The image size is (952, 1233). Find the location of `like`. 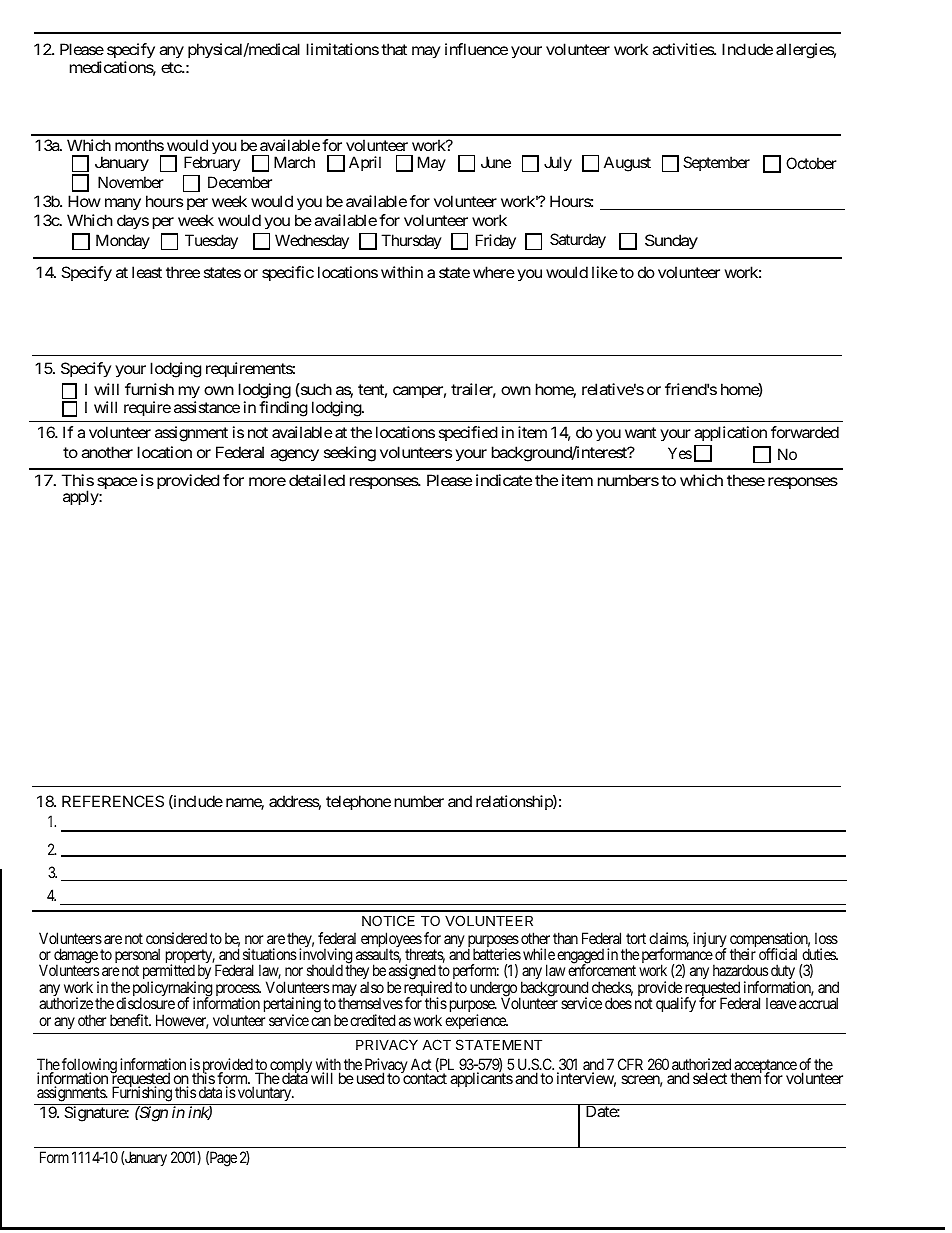

like is located at coordinates (605, 272).
